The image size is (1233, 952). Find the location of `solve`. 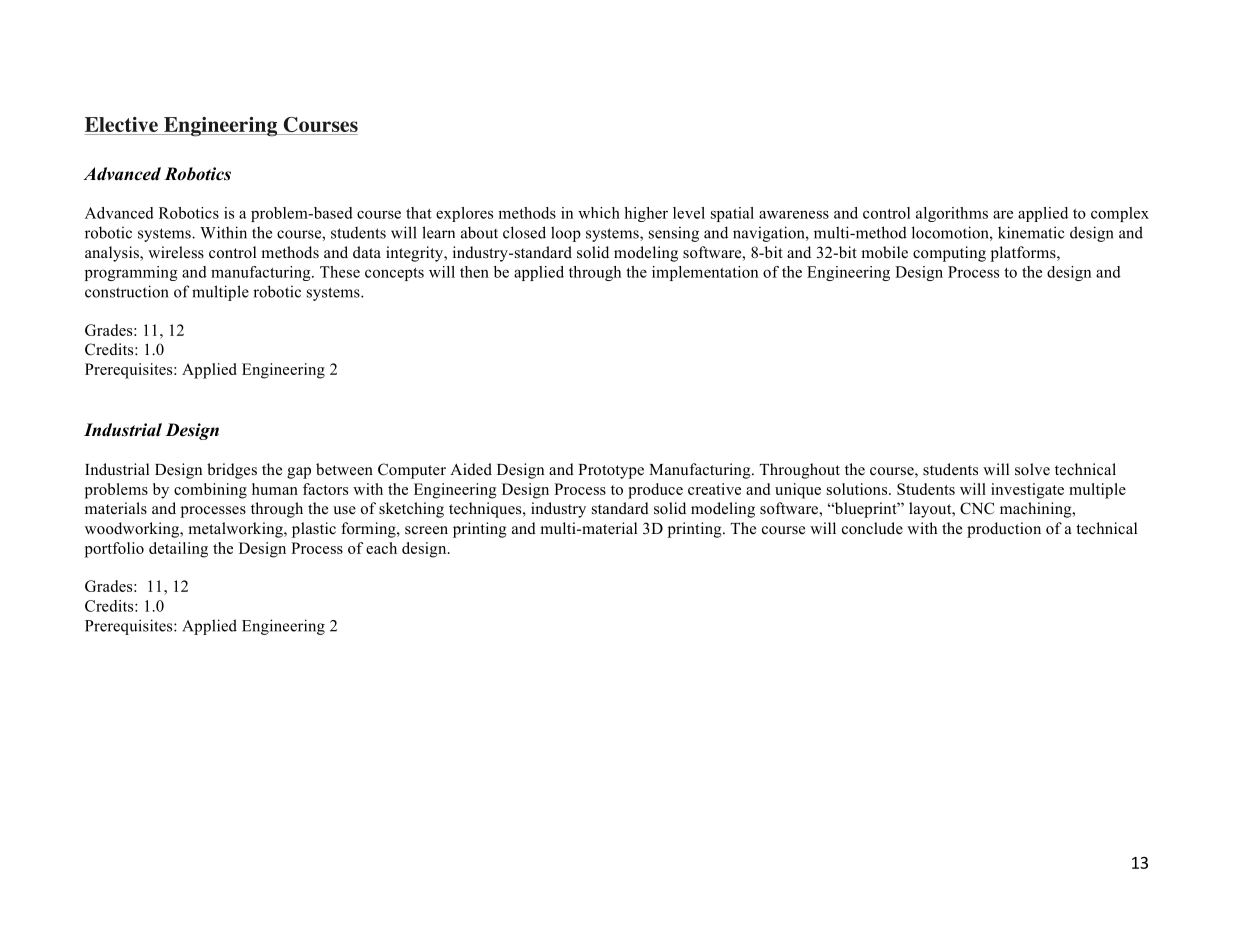

solve is located at coordinates (1032, 469).
